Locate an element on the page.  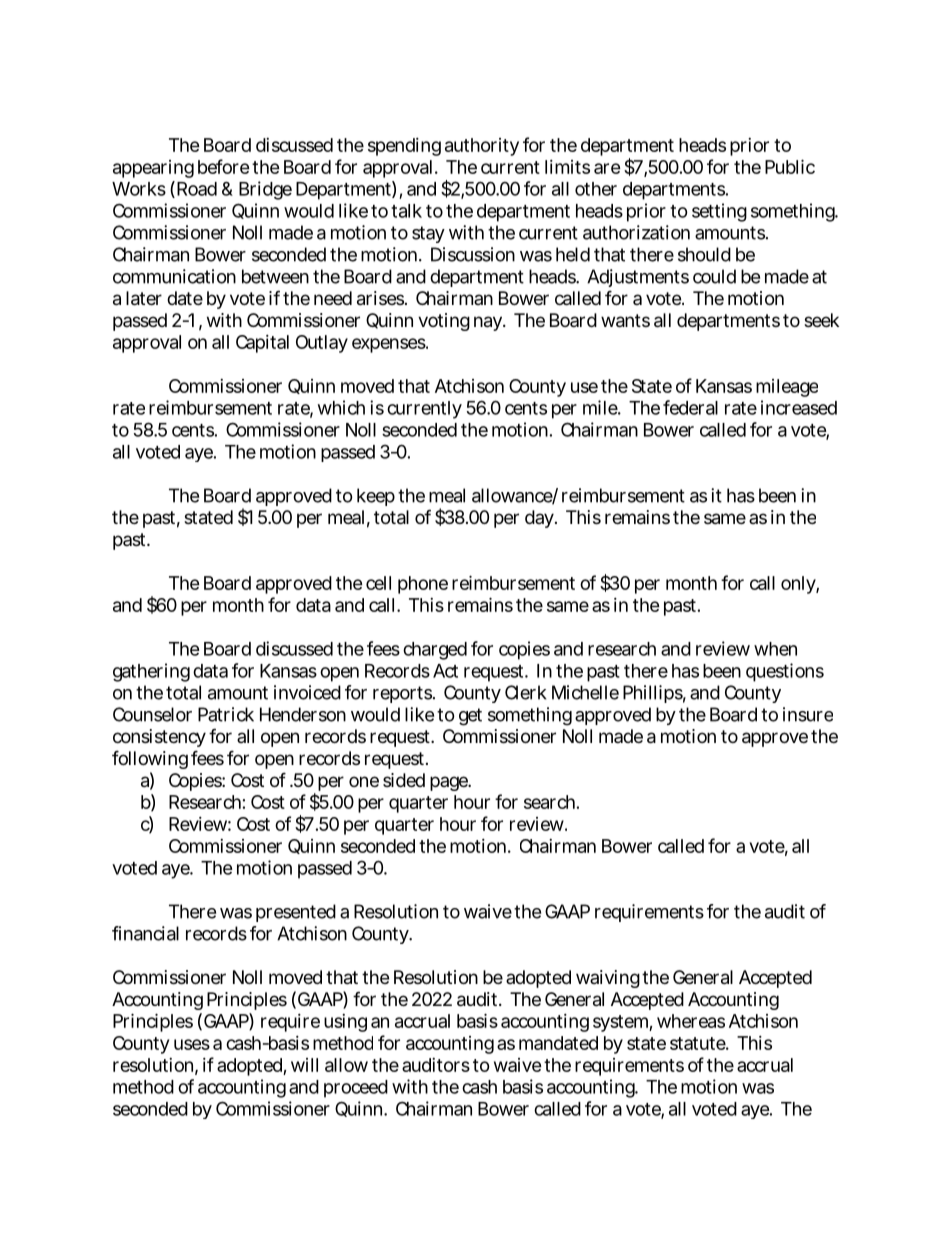
before is located at coordinates (224, 166).
